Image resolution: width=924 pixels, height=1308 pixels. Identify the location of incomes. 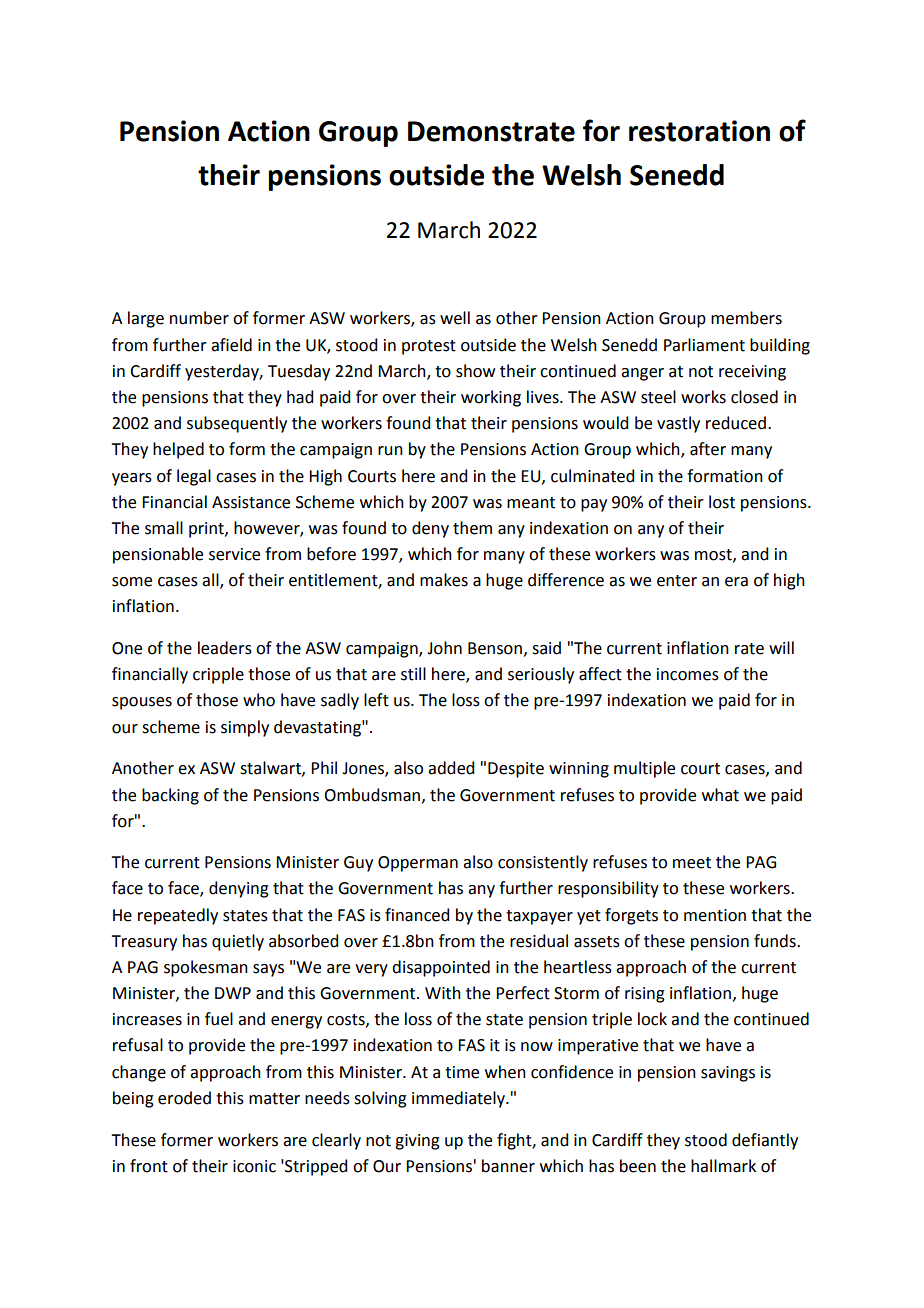
(688, 674).
